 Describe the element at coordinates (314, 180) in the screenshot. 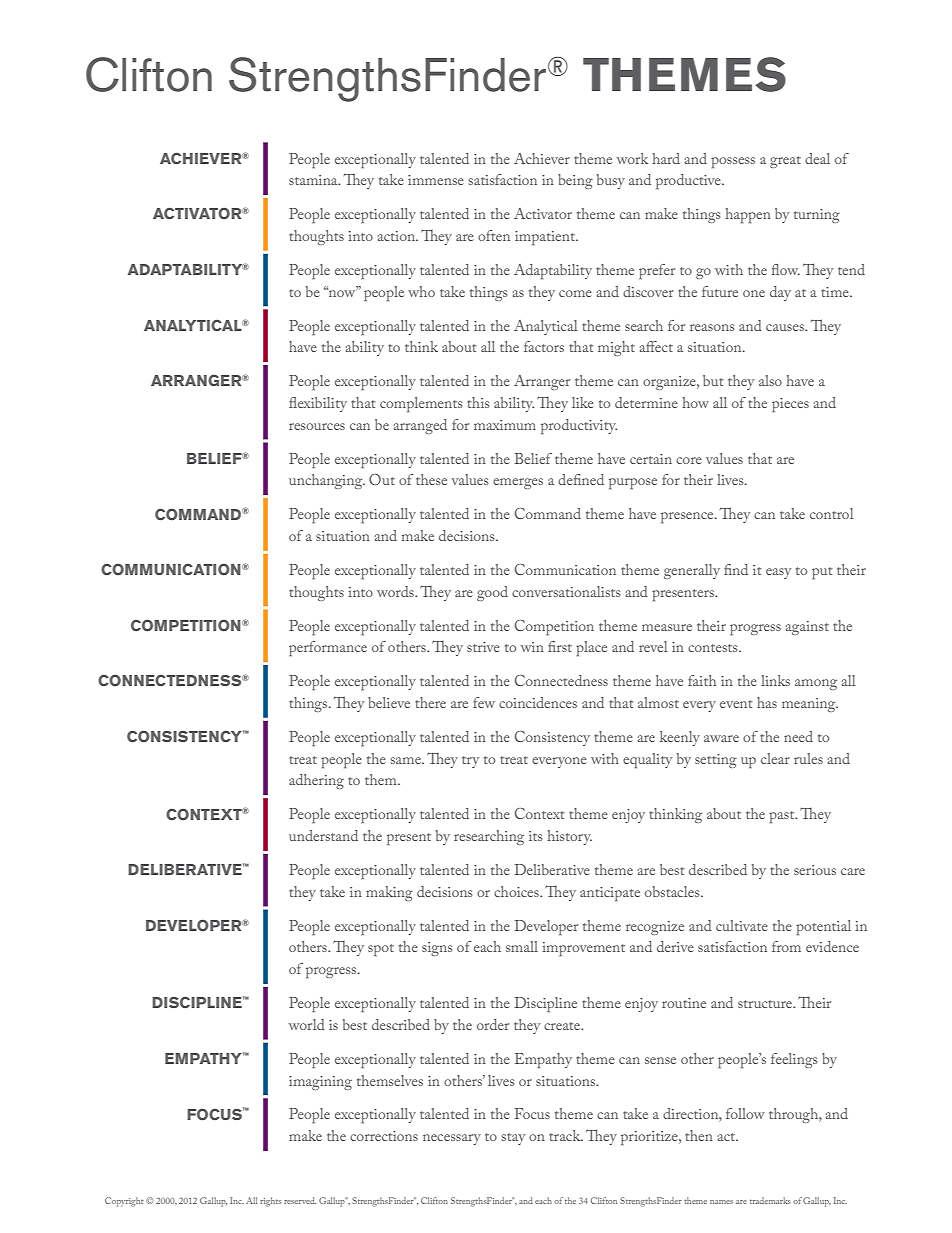

I see `stamina` at that location.
